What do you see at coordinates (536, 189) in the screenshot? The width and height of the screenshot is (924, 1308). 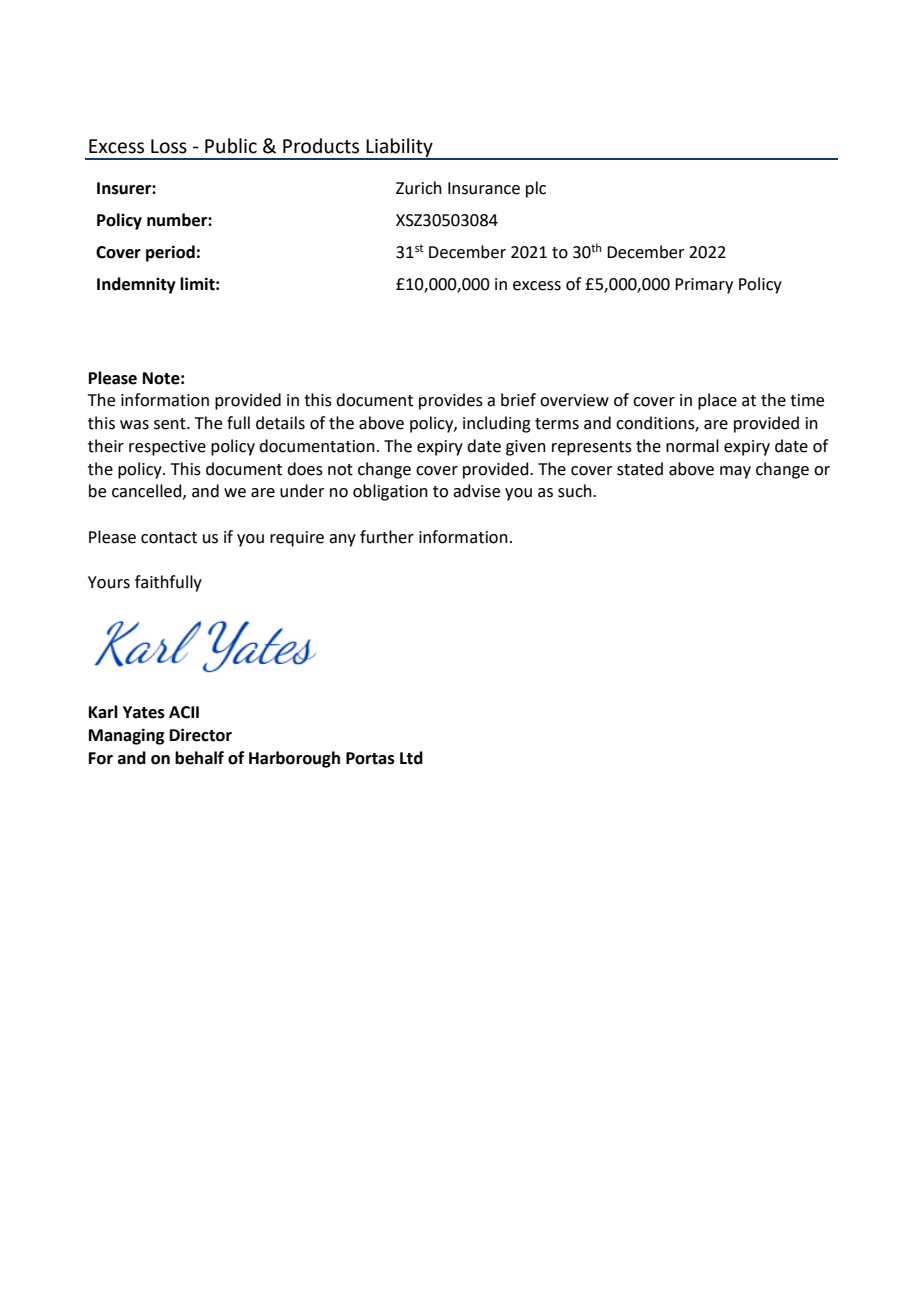 I see `plc` at bounding box center [536, 189].
